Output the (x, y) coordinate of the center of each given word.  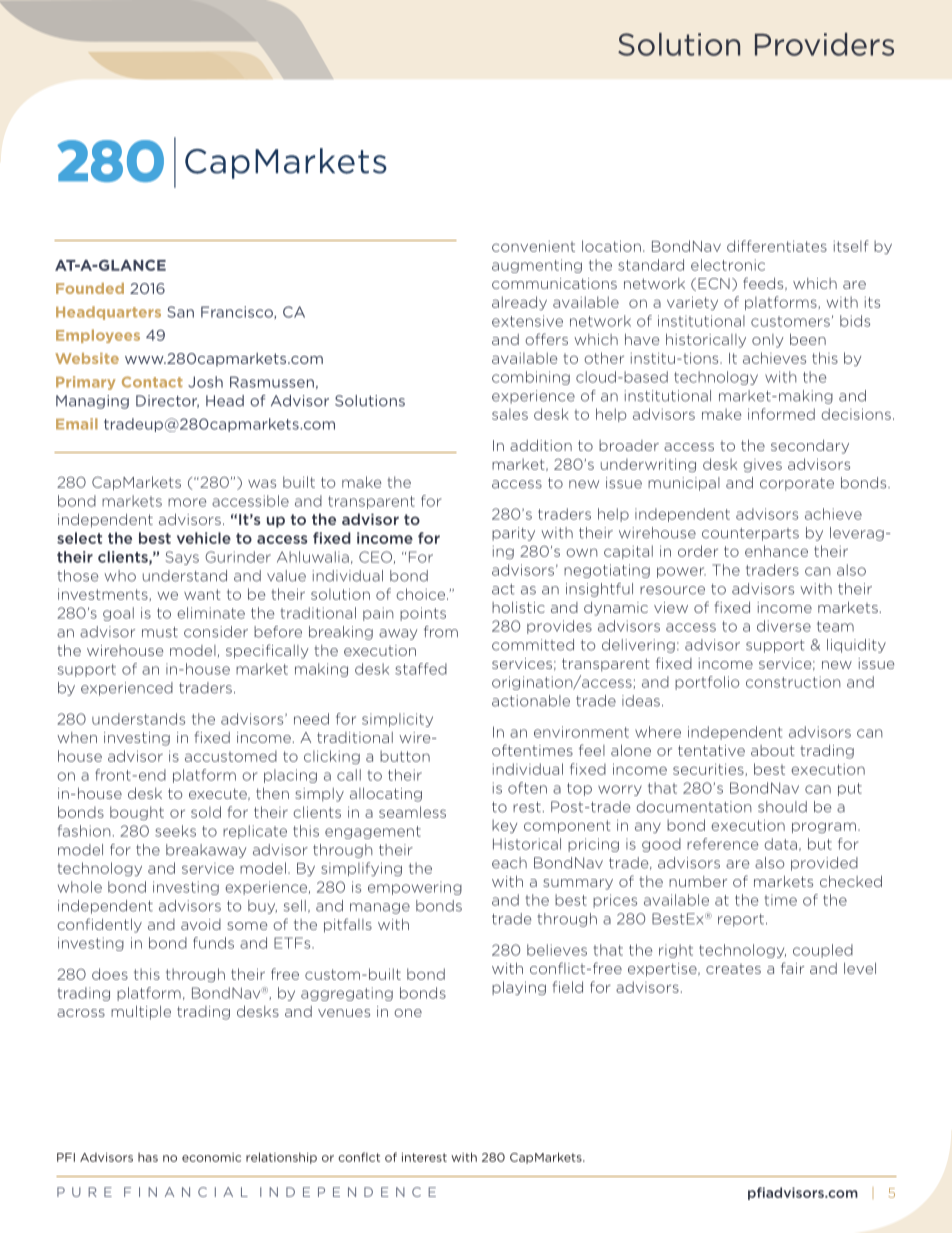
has (148, 1157)
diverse (784, 626)
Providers (824, 44)
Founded (90, 288)
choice (422, 594)
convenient (533, 246)
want (202, 594)
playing (519, 988)
